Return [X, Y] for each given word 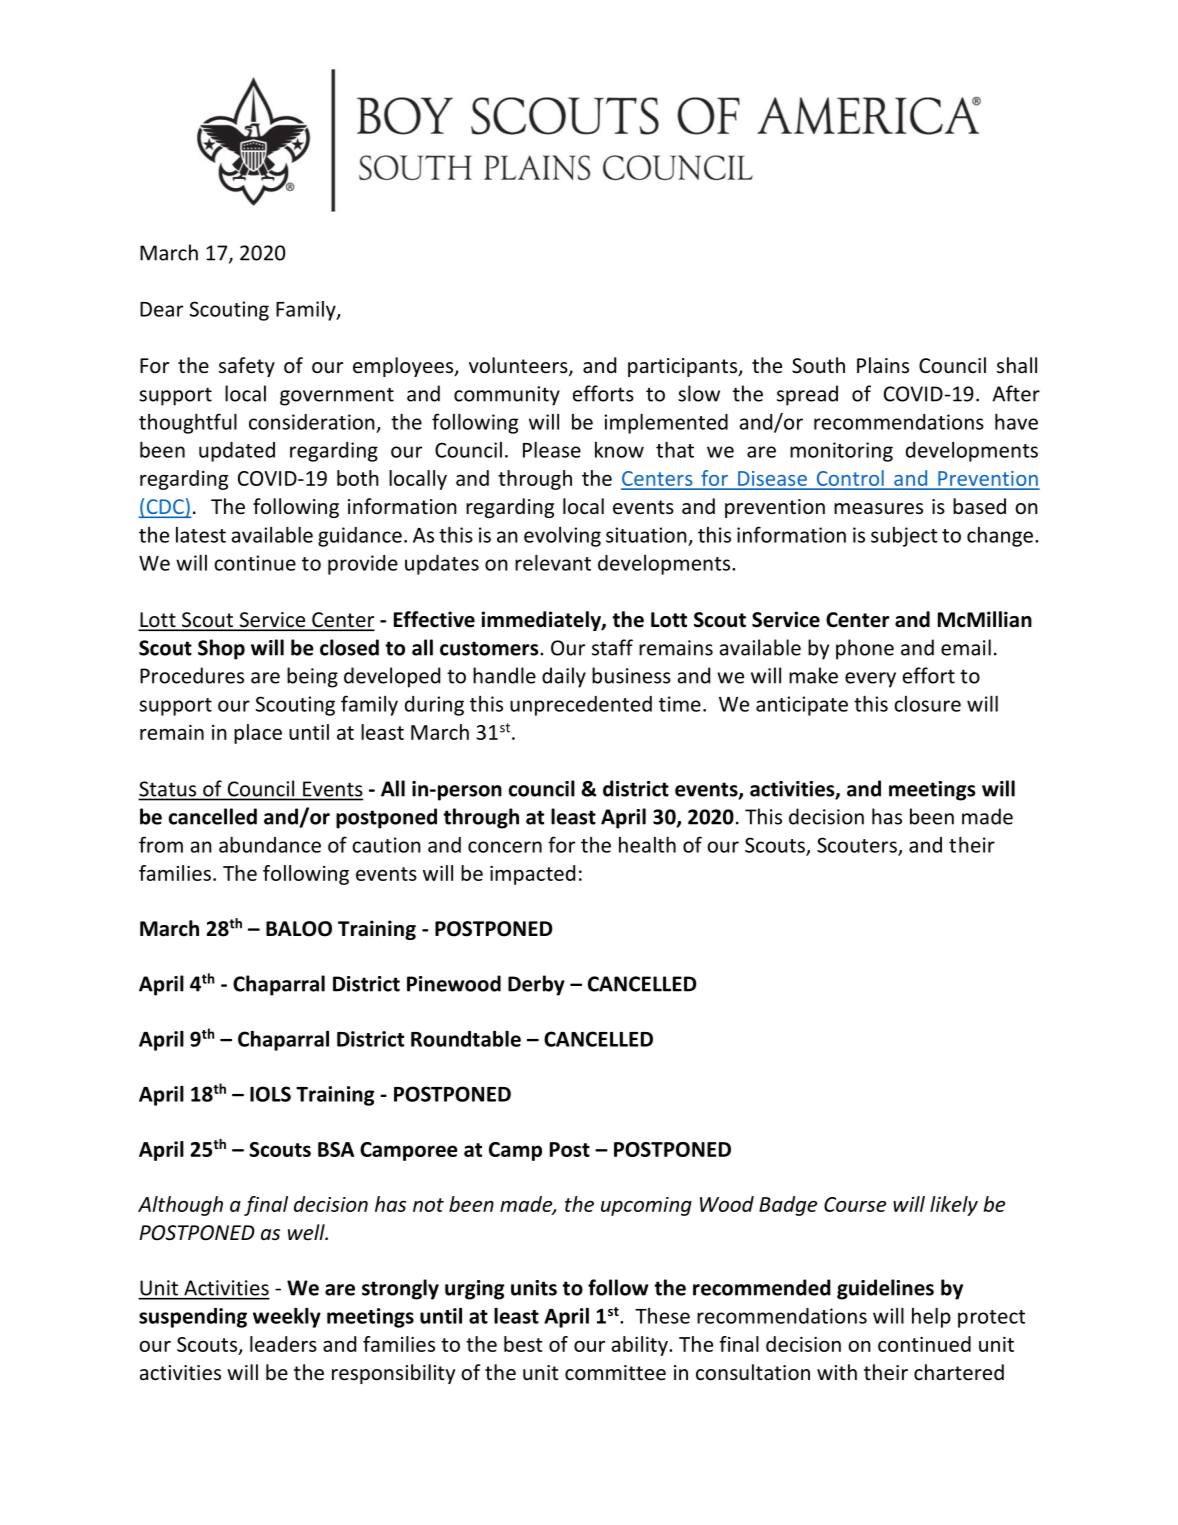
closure [927, 704]
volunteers [519, 366]
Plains [883, 365]
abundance [270, 844]
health [647, 844]
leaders [283, 1344]
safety [247, 367]
